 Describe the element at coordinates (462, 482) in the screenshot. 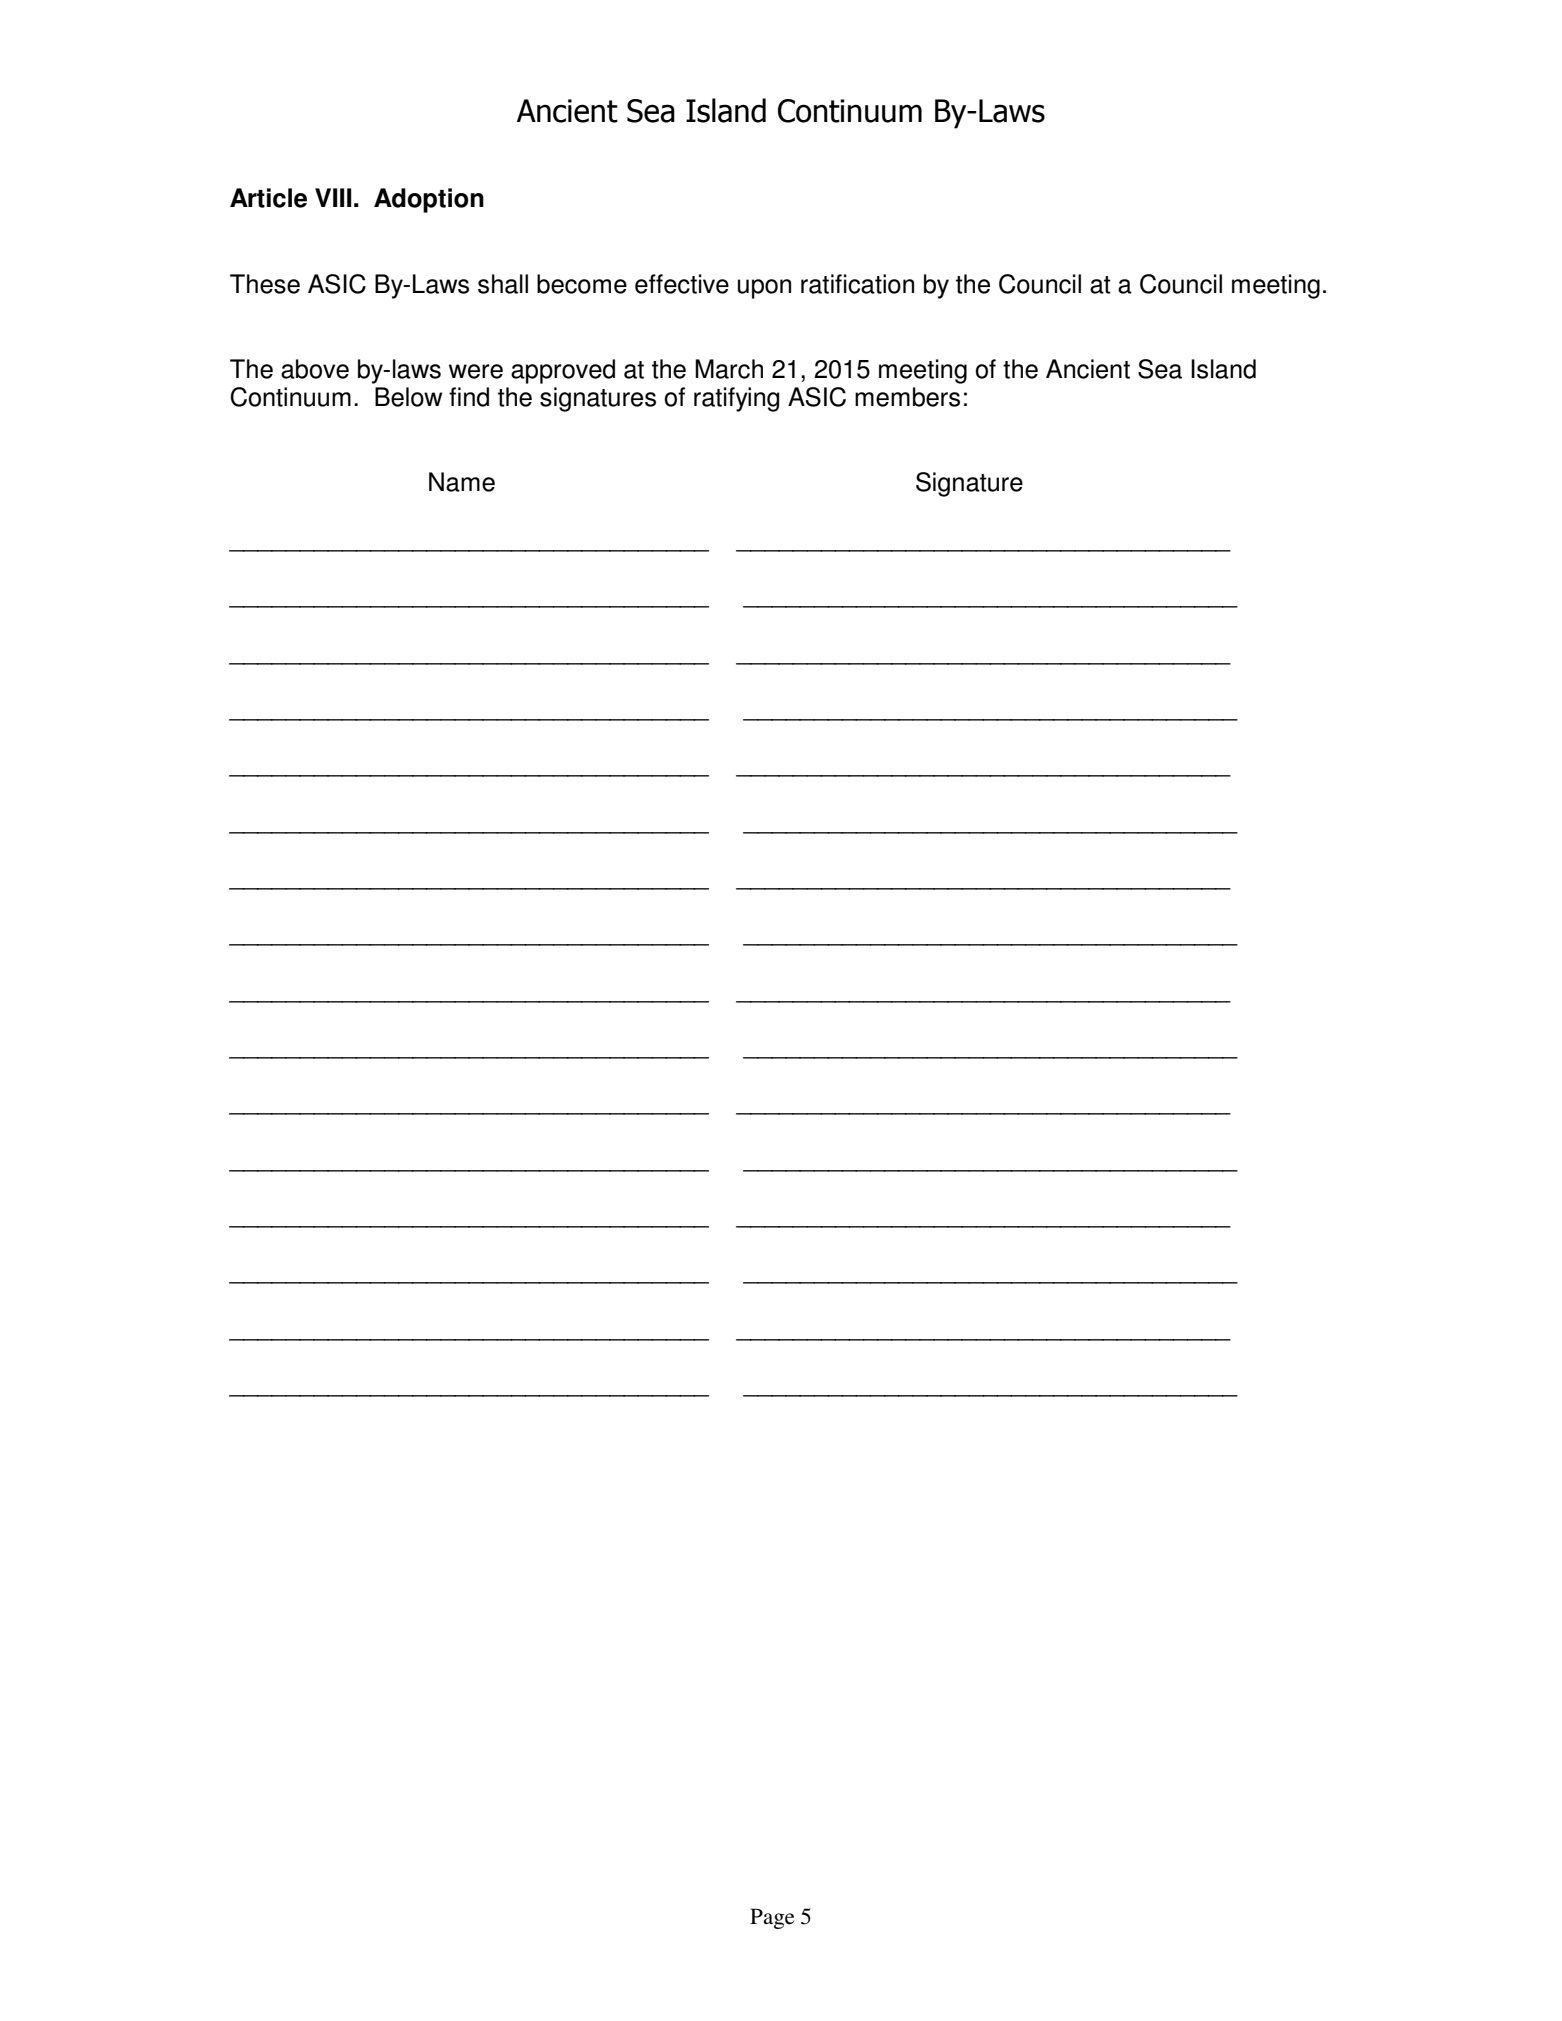

I see `Name` at that location.
